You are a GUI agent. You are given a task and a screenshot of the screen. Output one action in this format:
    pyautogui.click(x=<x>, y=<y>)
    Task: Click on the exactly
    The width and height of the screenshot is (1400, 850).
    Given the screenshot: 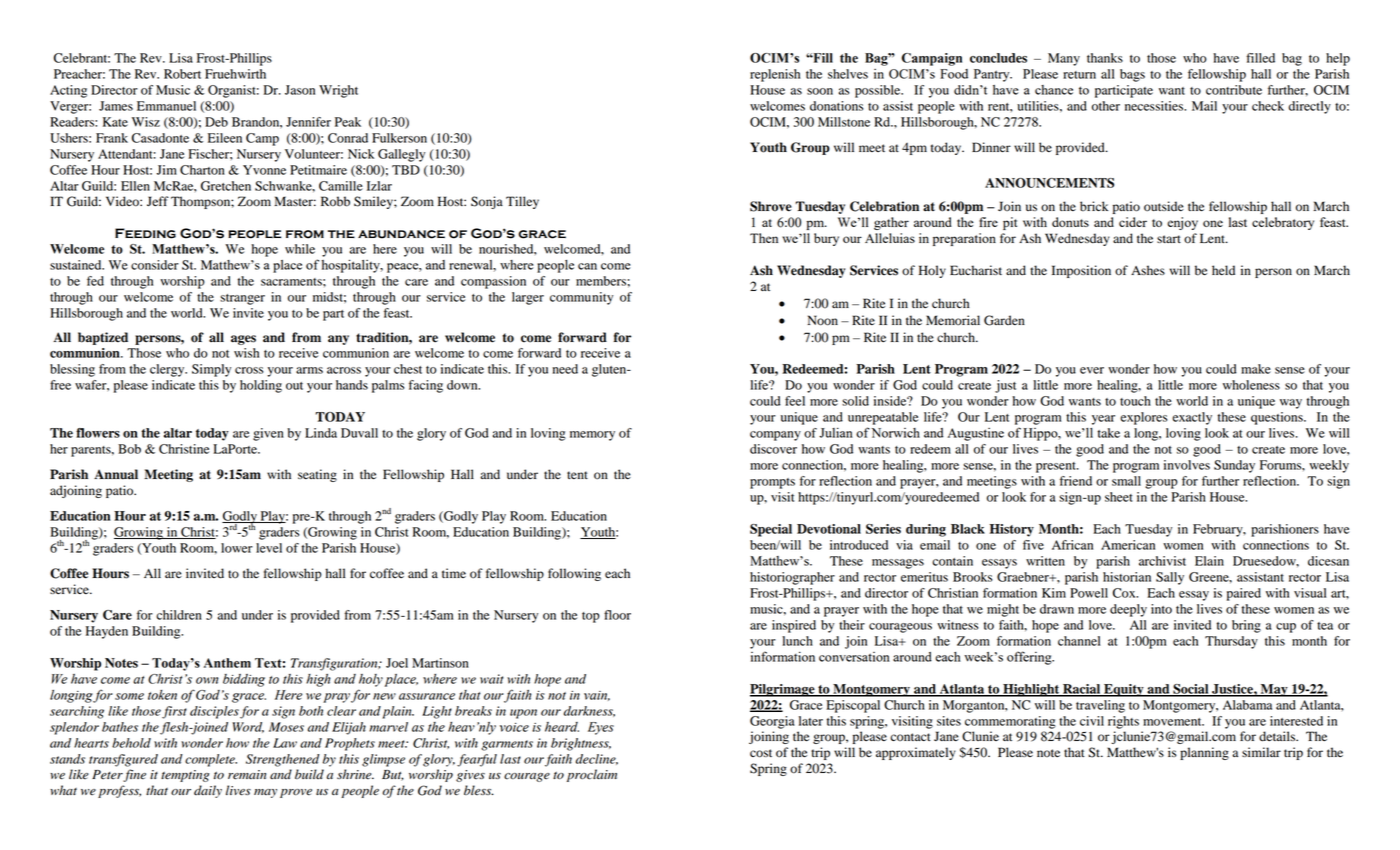 What is the action you would take?
    pyautogui.click(x=1192, y=418)
